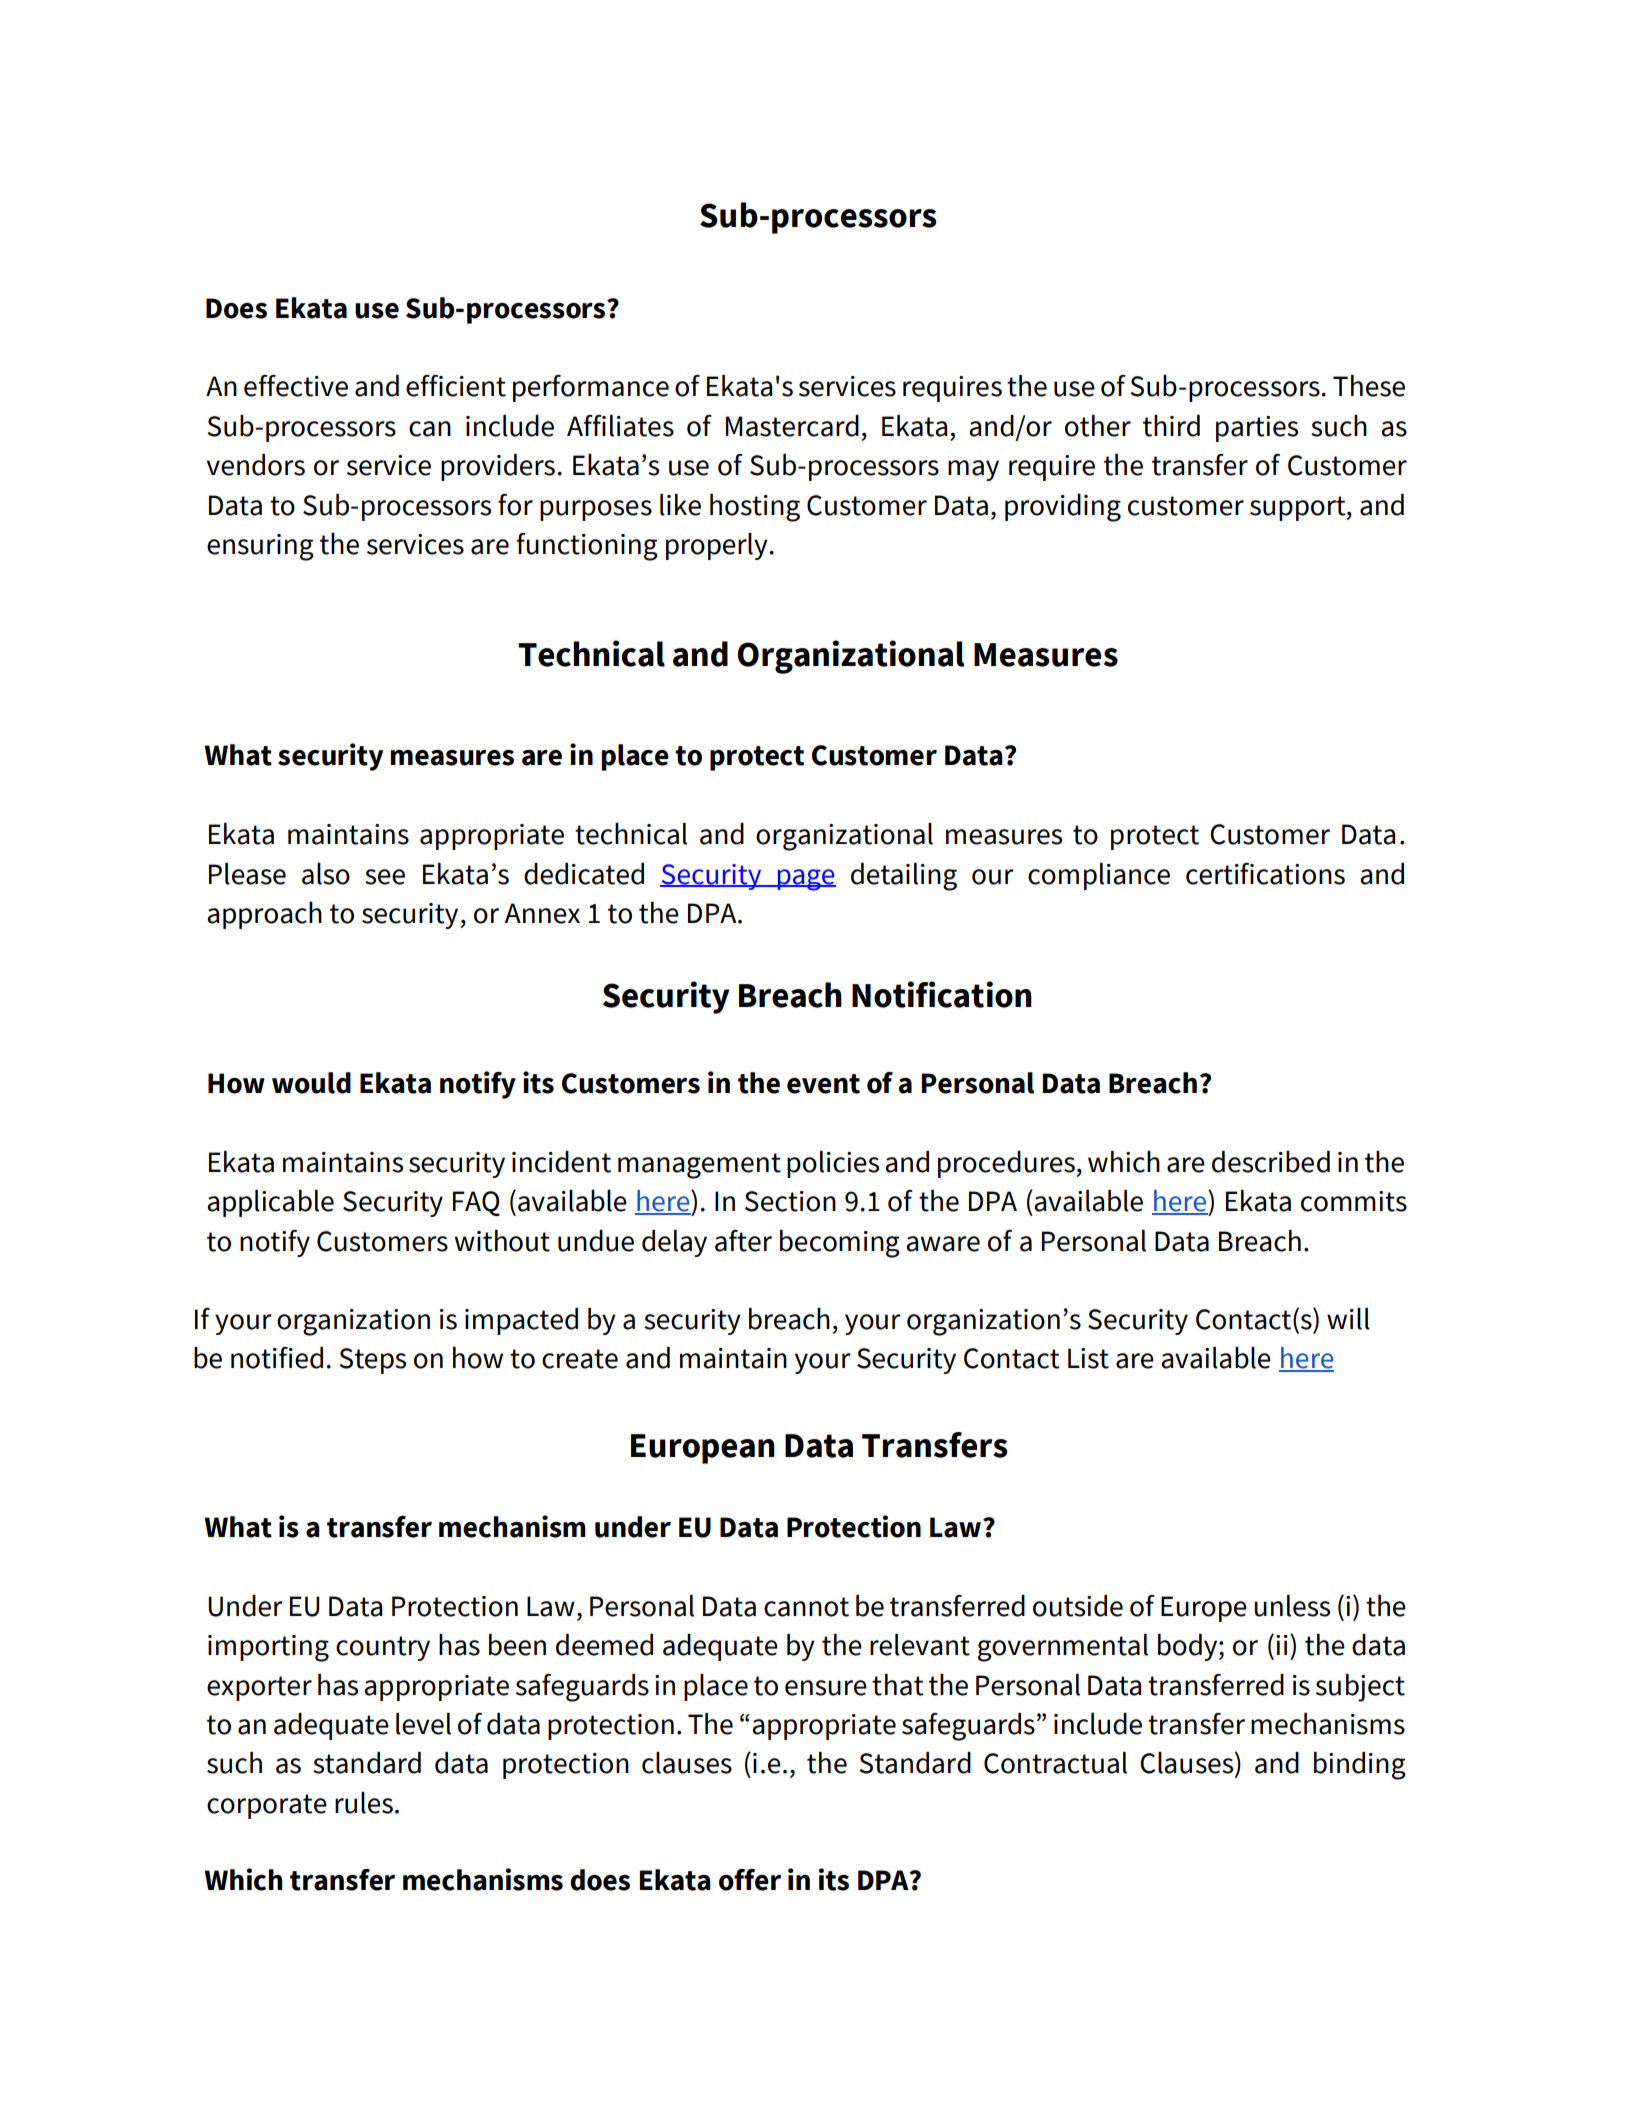 This screenshot has width=1636, height=2117. What do you see at coordinates (385, 877) in the screenshot?
I see `see` at bounding box center [385, 877].
